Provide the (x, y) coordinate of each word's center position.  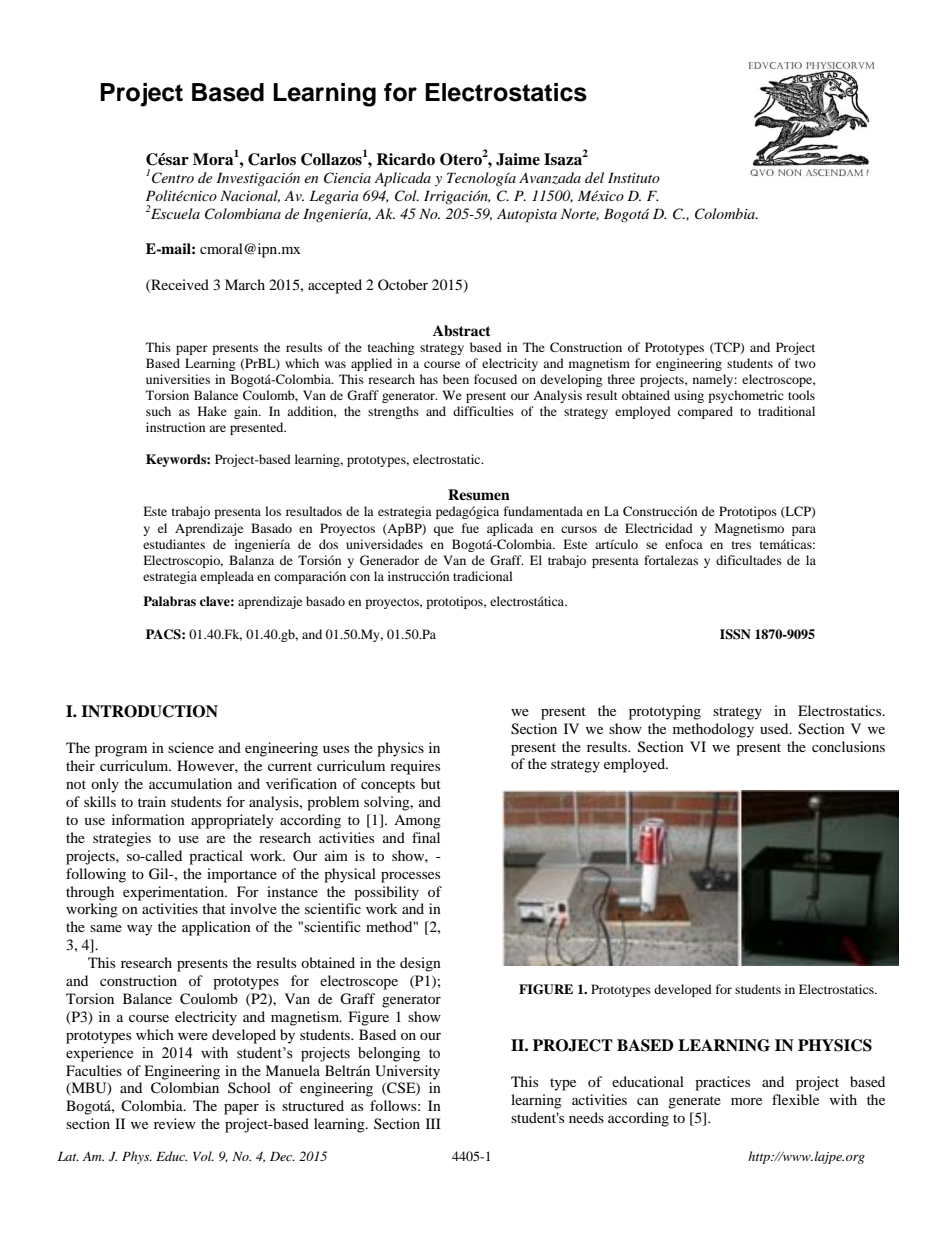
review (175, 1123)
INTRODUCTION (149, 711)
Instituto (634, 177)
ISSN (735, 634)
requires (415, 767)
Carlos (272, 159)
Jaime (518, 159)
